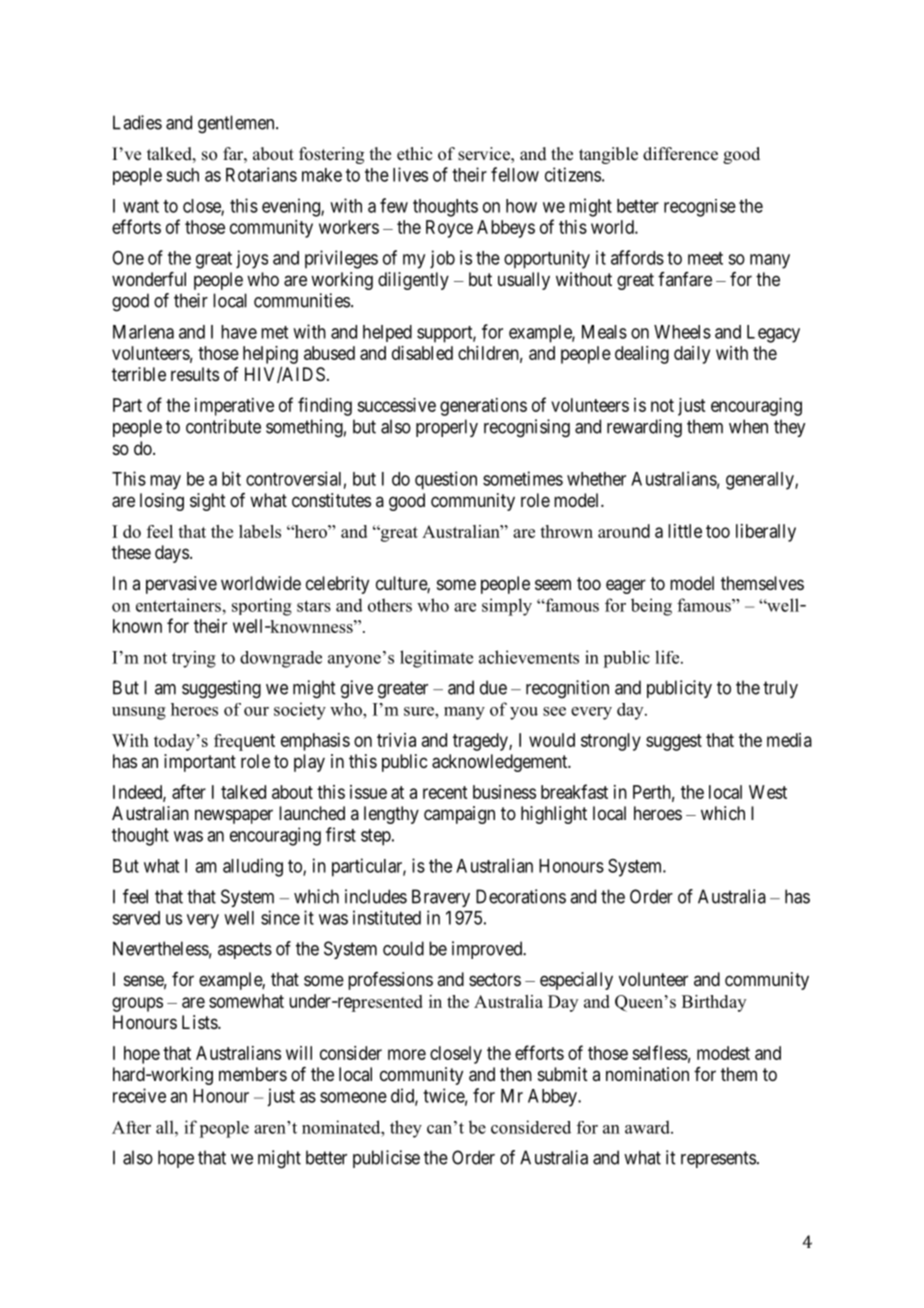  Describe the element at coordinates (483, 407) in the page. I see `generations` at that location.
